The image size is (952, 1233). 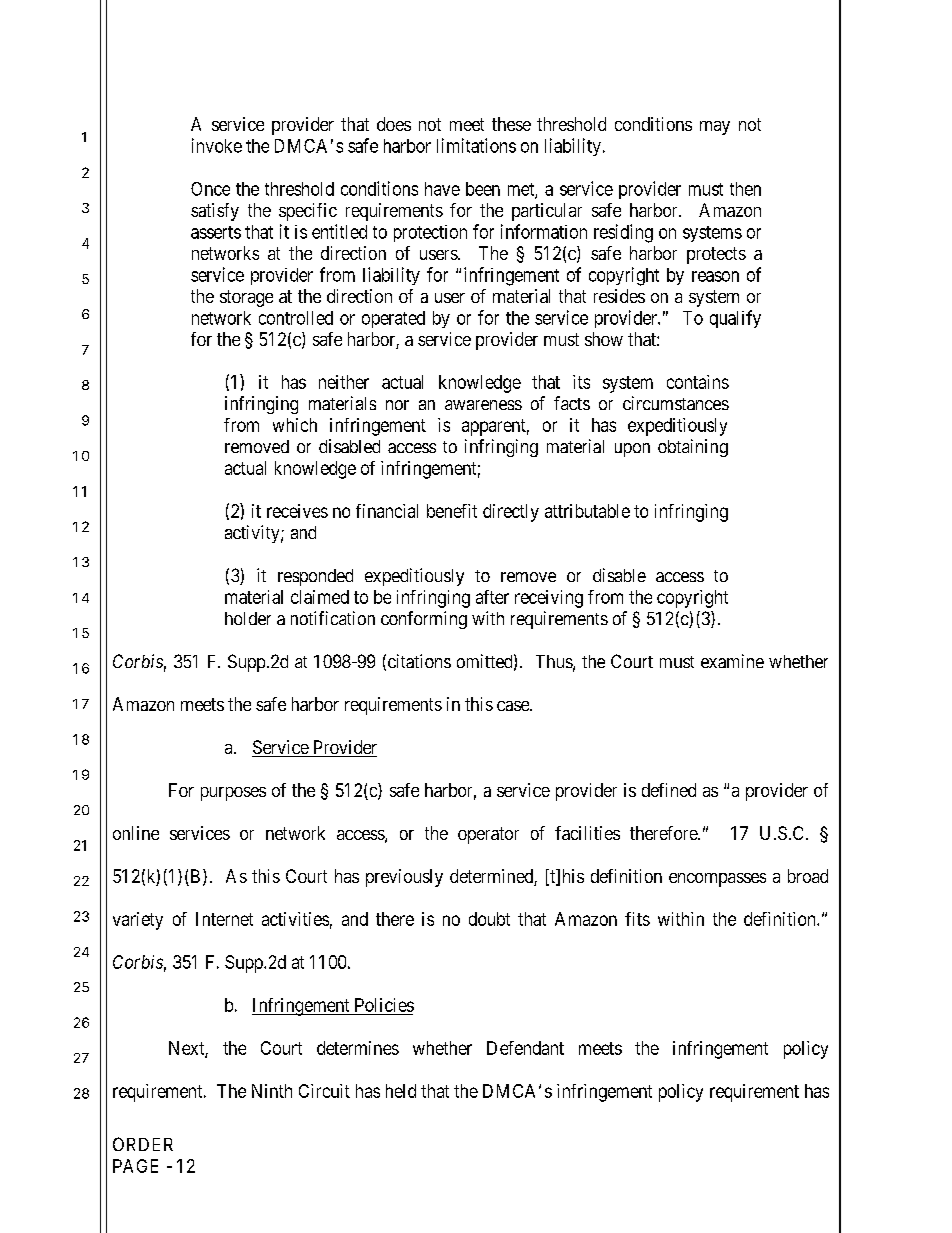 I want to click on benefit, so click(x=452, y=511).
